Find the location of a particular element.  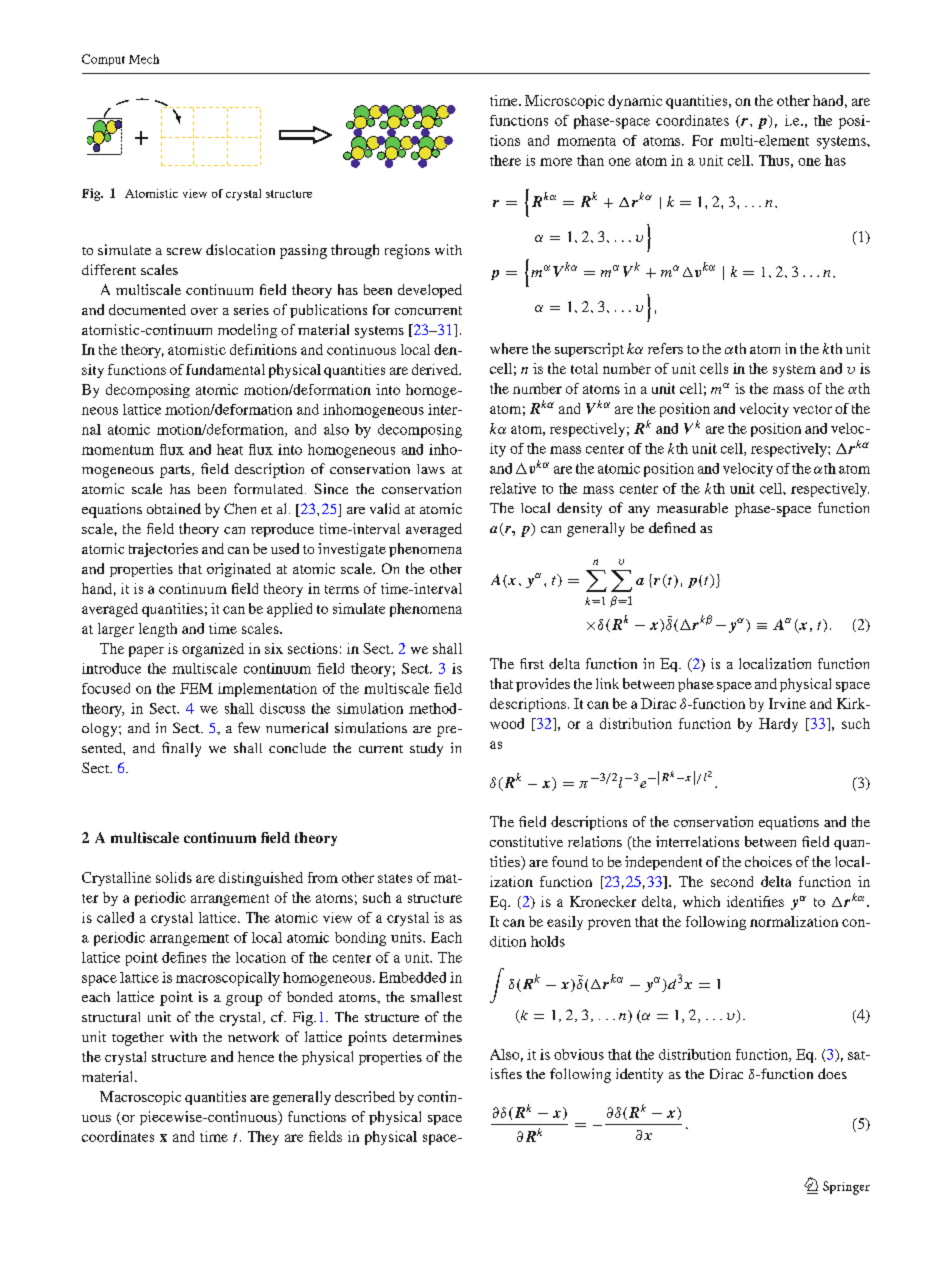

where is located at coordinates (509, 348).
